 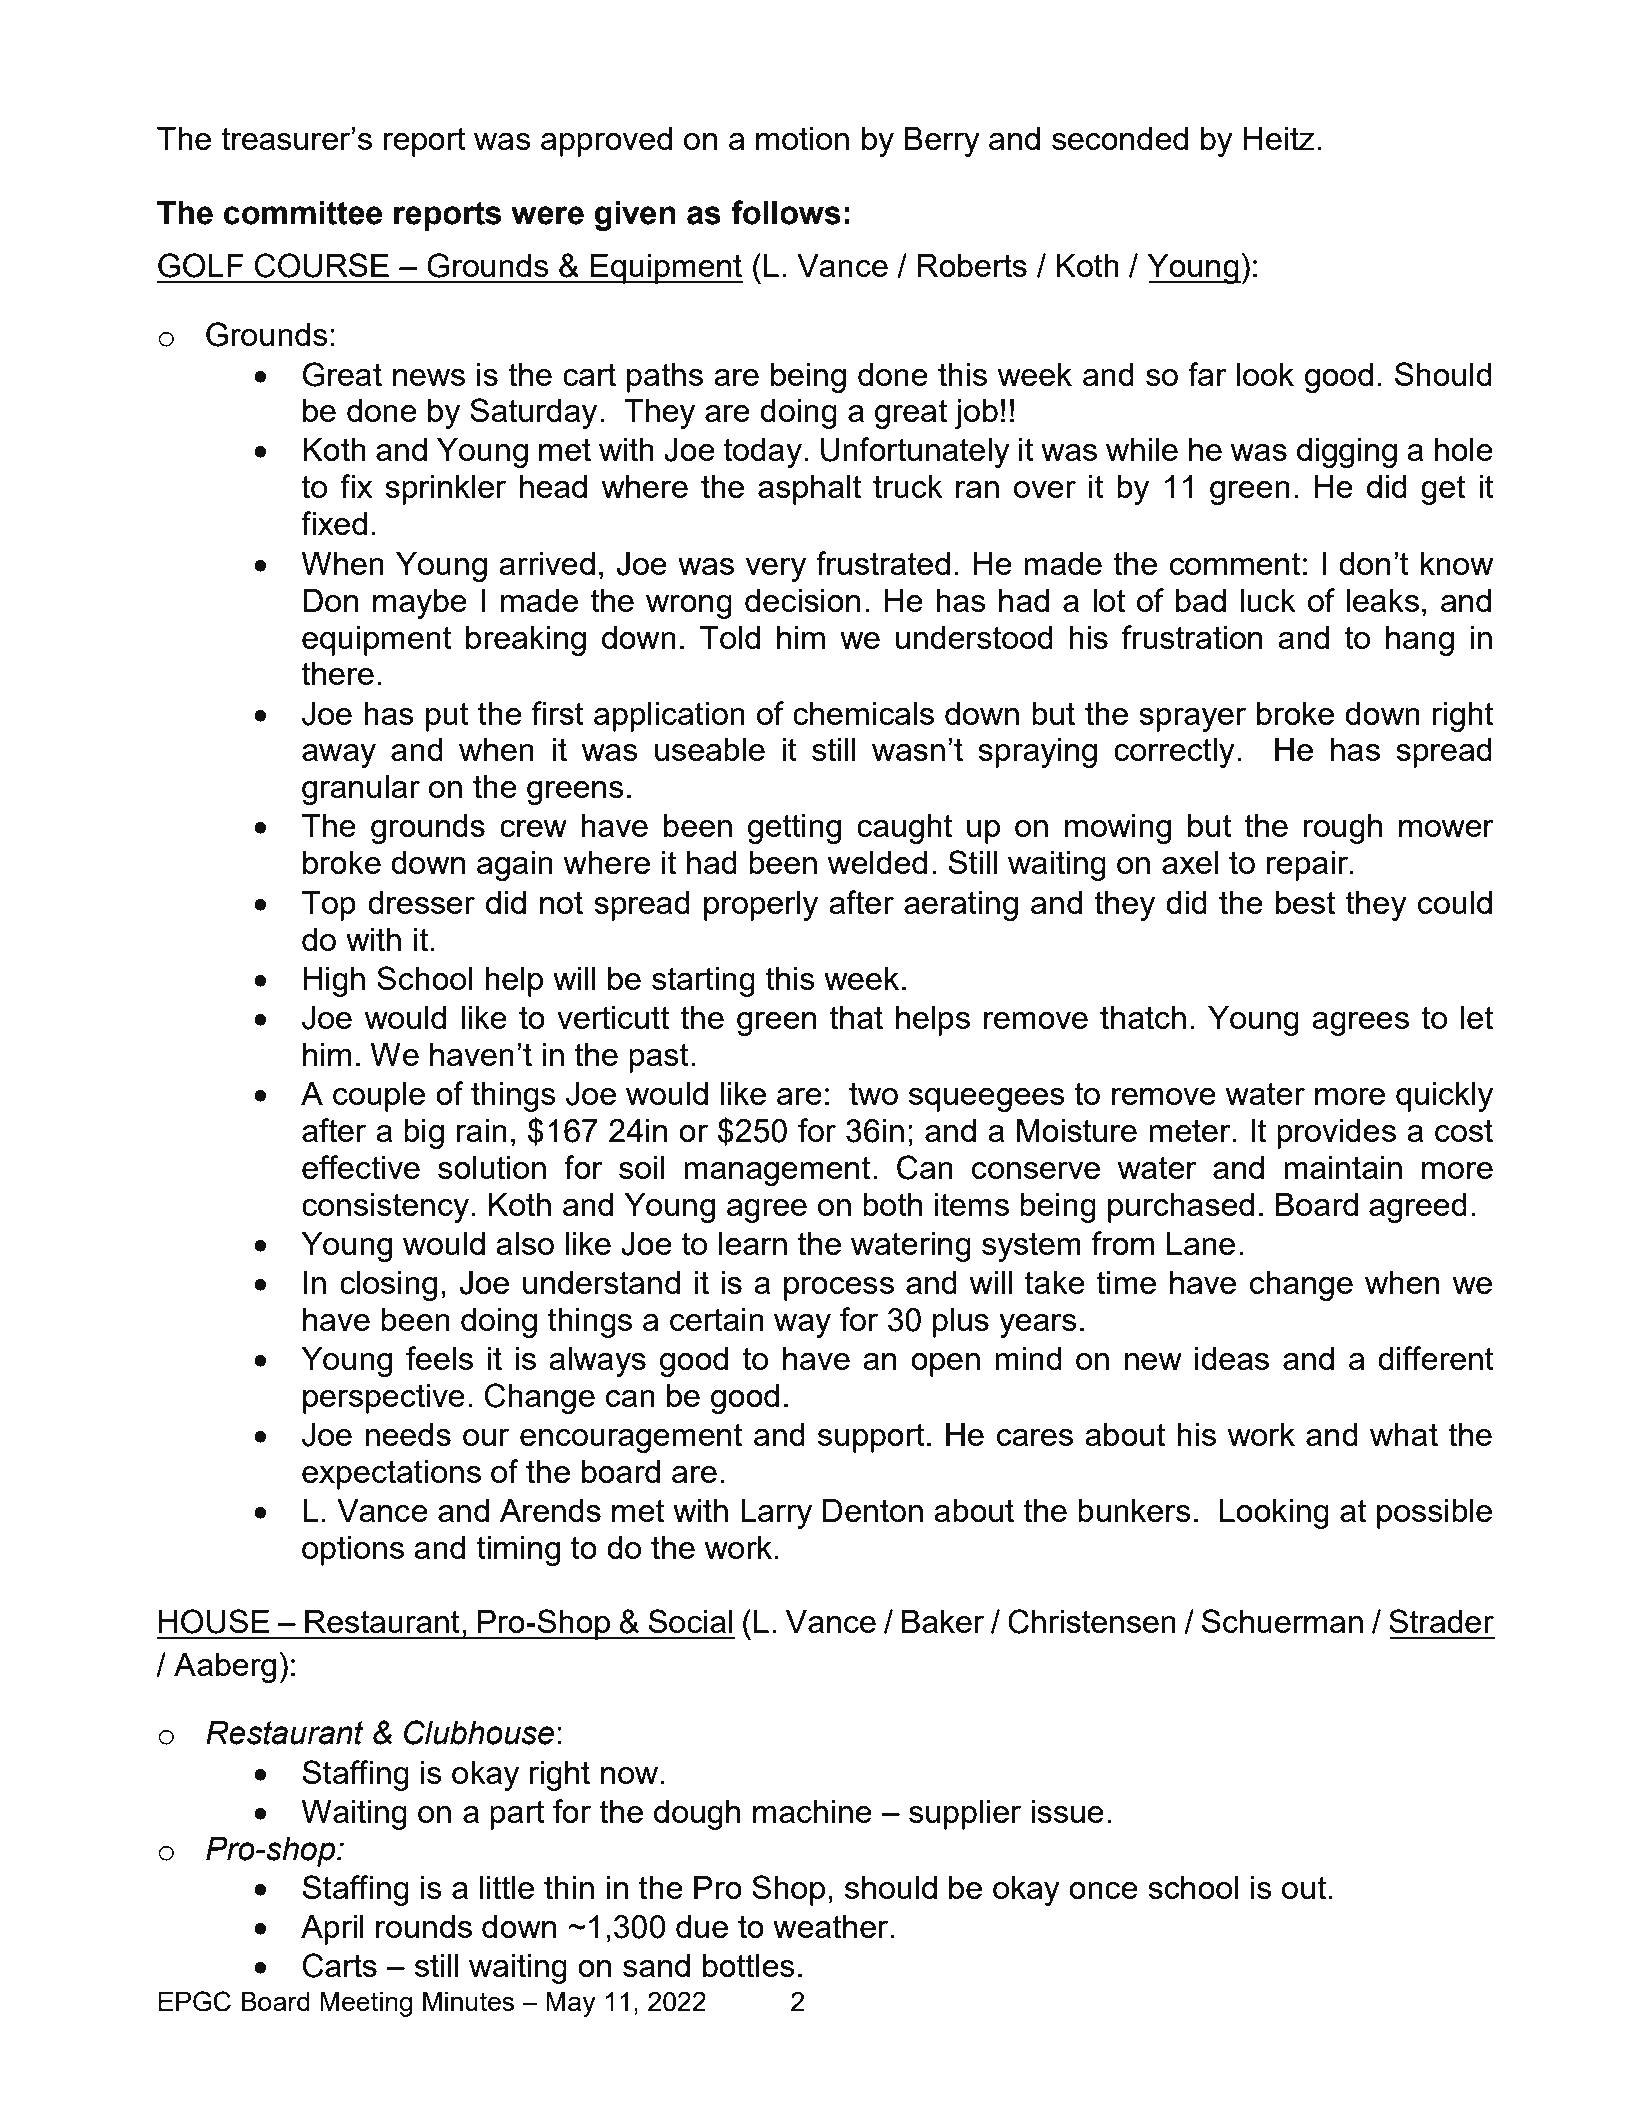 What do you see at coordinates (1234, 563) in the screenshot?
I see `comment` at bounding box center [1234, 563].
